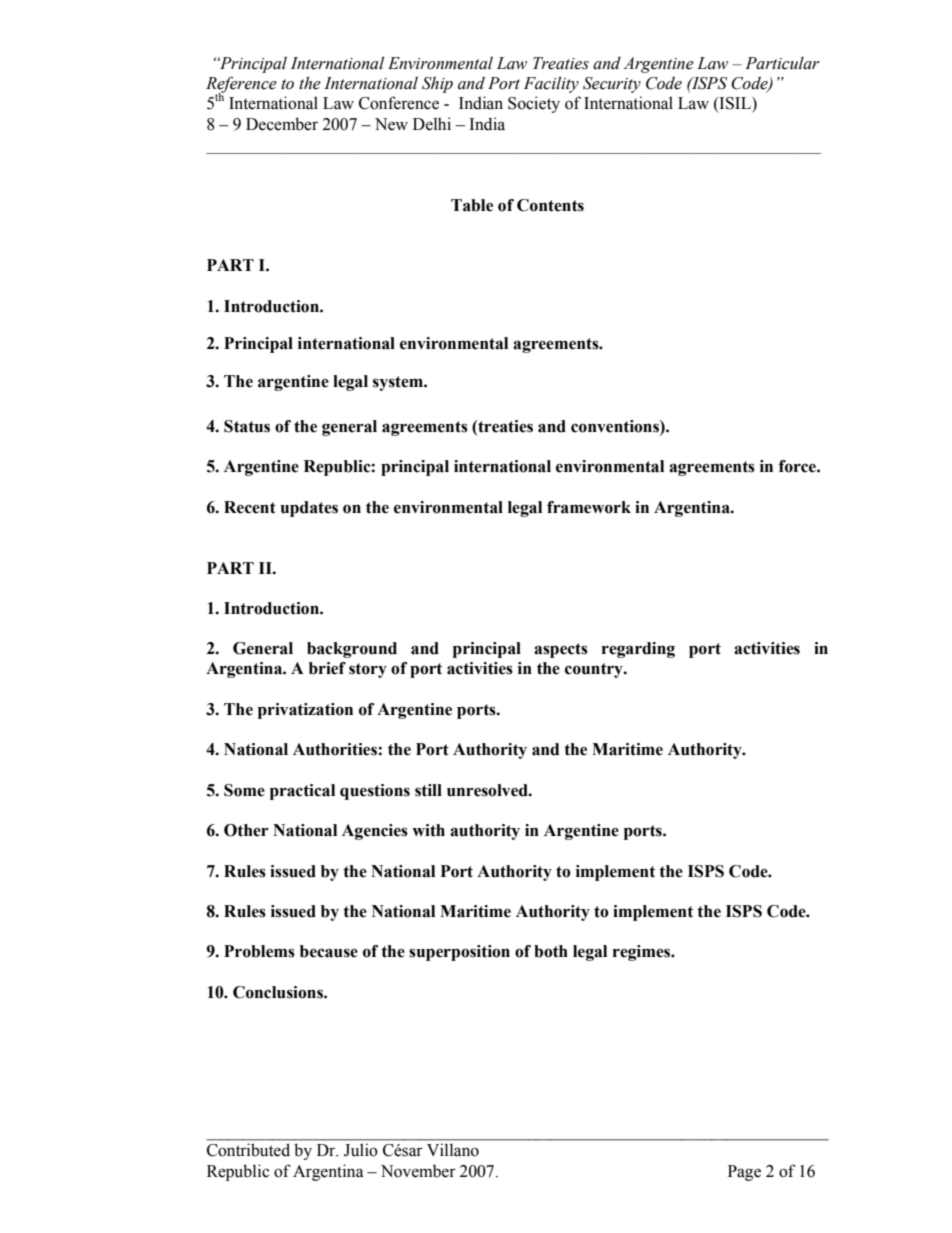  I want to click on Security, so click(612, 85).
